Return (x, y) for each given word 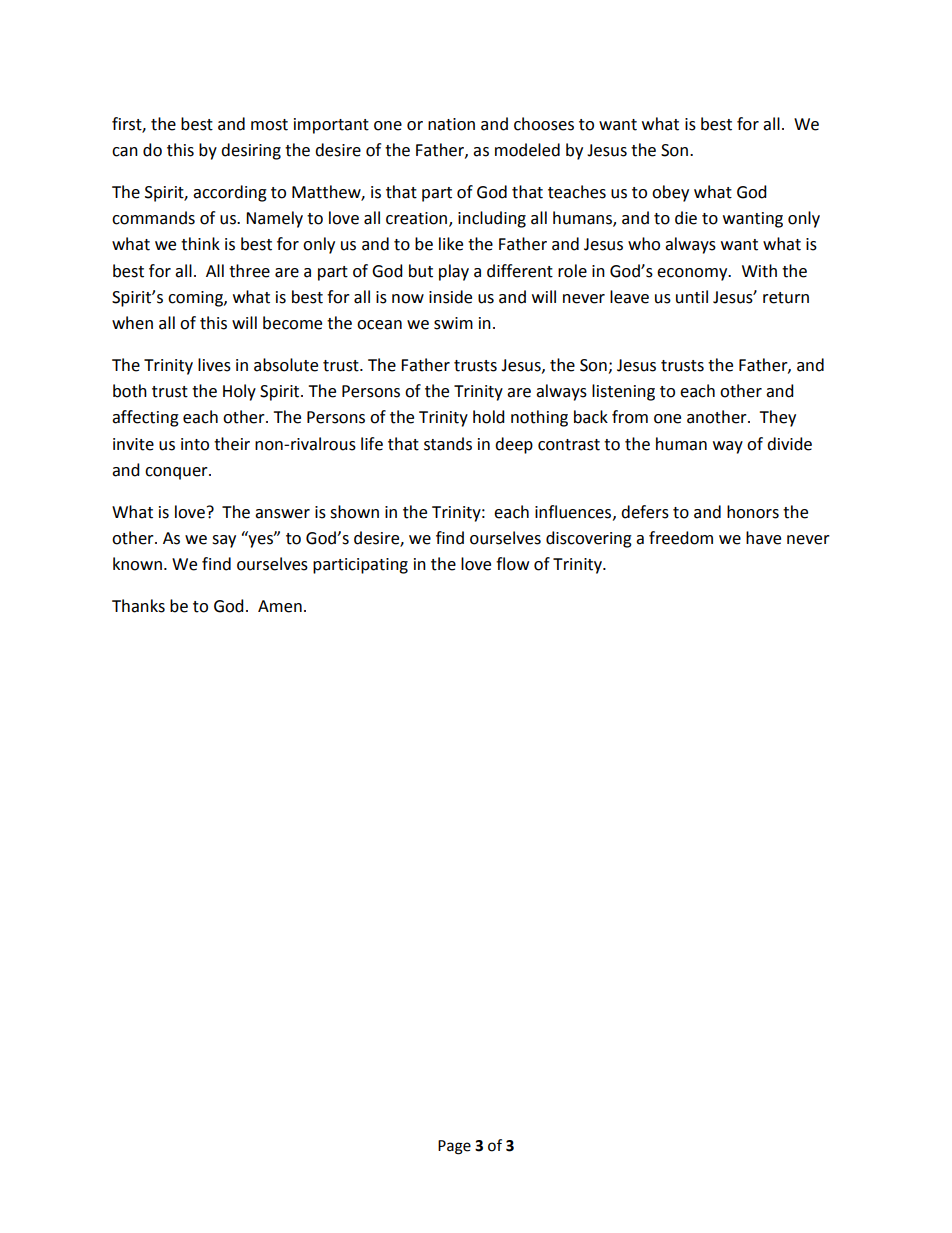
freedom (681, 538)
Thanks (138, 606)
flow (512, 564)
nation (451, 124)
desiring (251, 151)
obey (670, 193)
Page (454, 1147)
